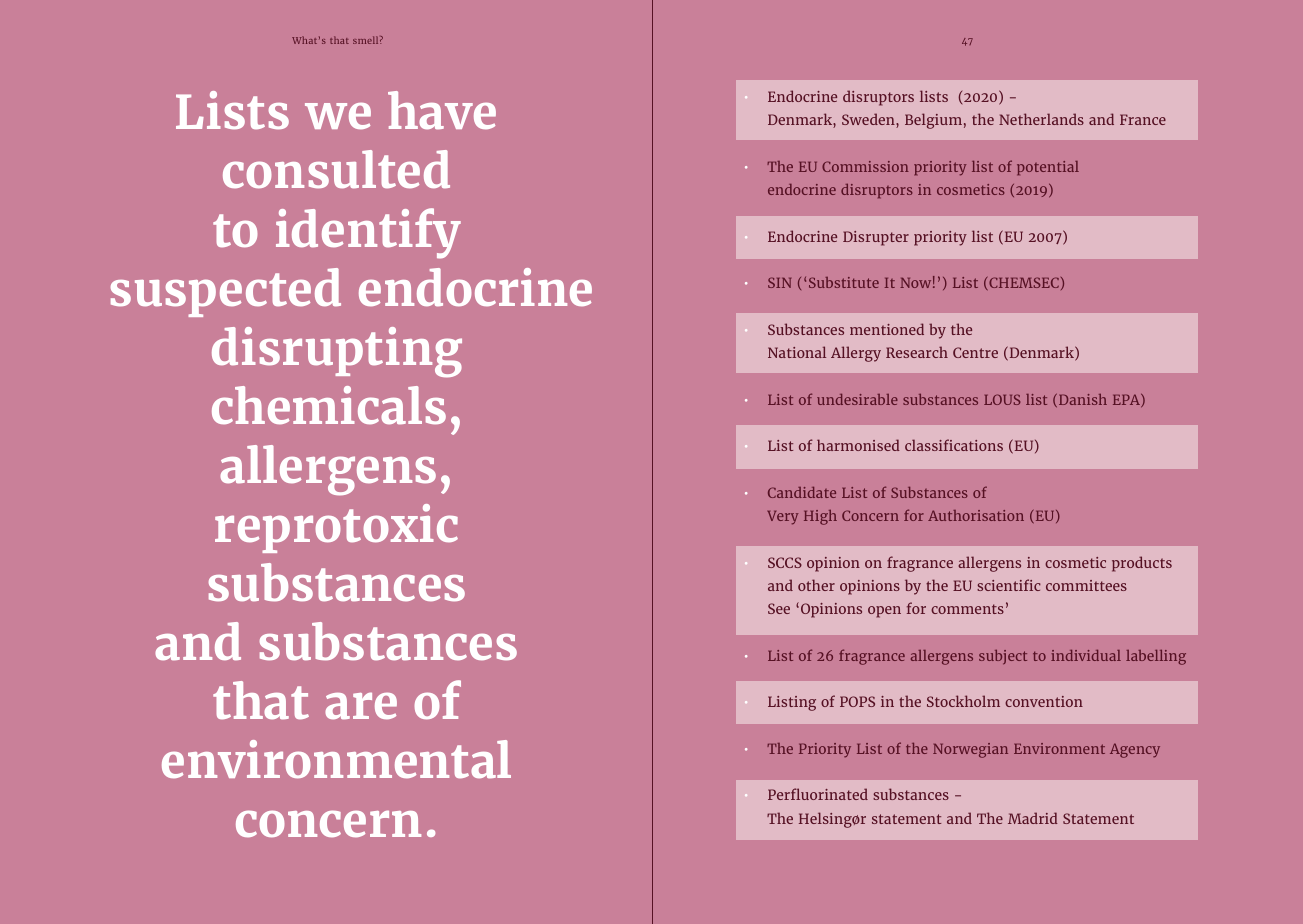 This page has width=1303, height=924. I want to click on Centre, so click(975, 352).
